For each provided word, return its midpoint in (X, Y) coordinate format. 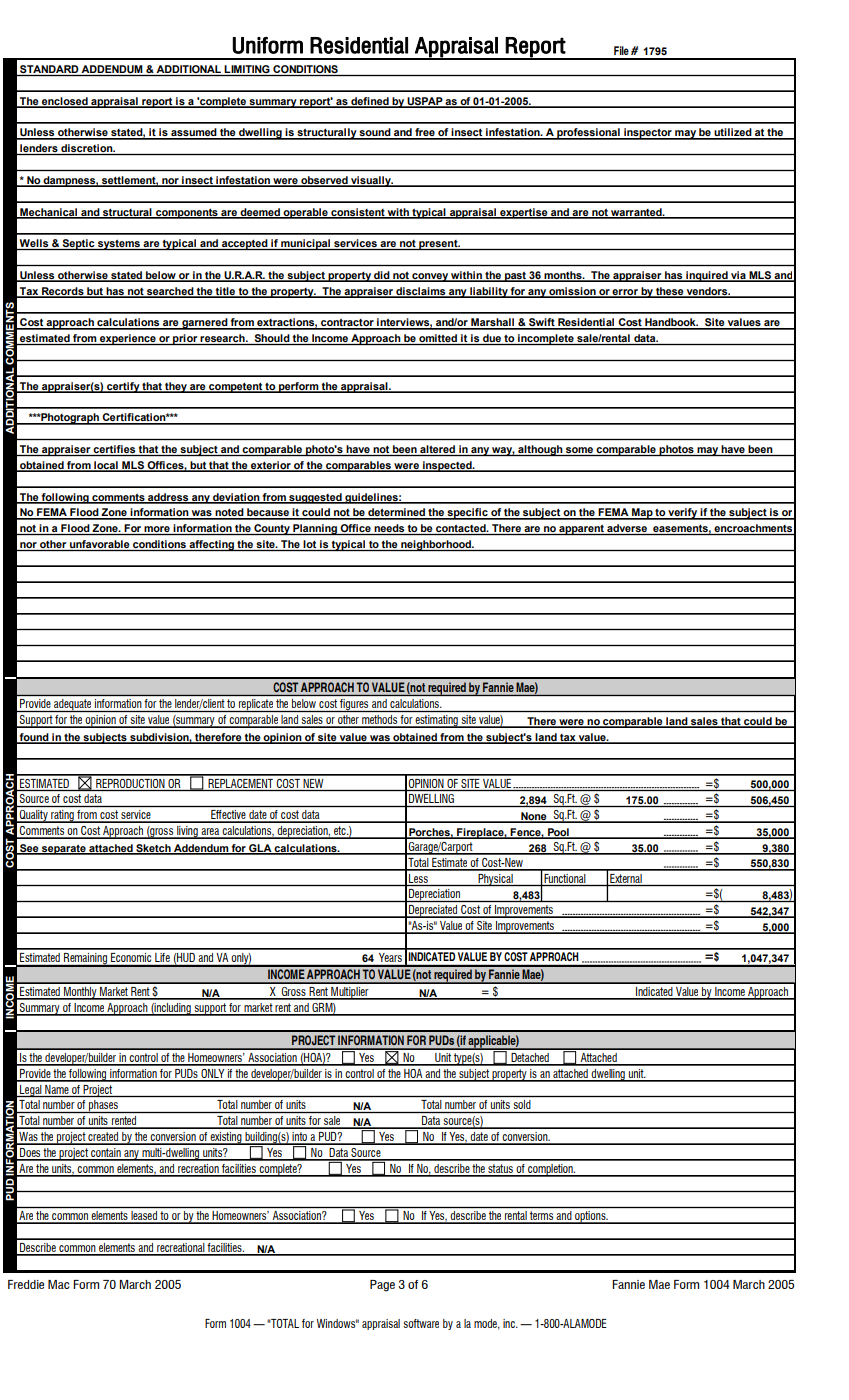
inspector (648, 134)
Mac (58, 1284)
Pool (558, 833)
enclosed (65, 102)
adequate (73, 705)
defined (370, 102)
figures (354, 705)
